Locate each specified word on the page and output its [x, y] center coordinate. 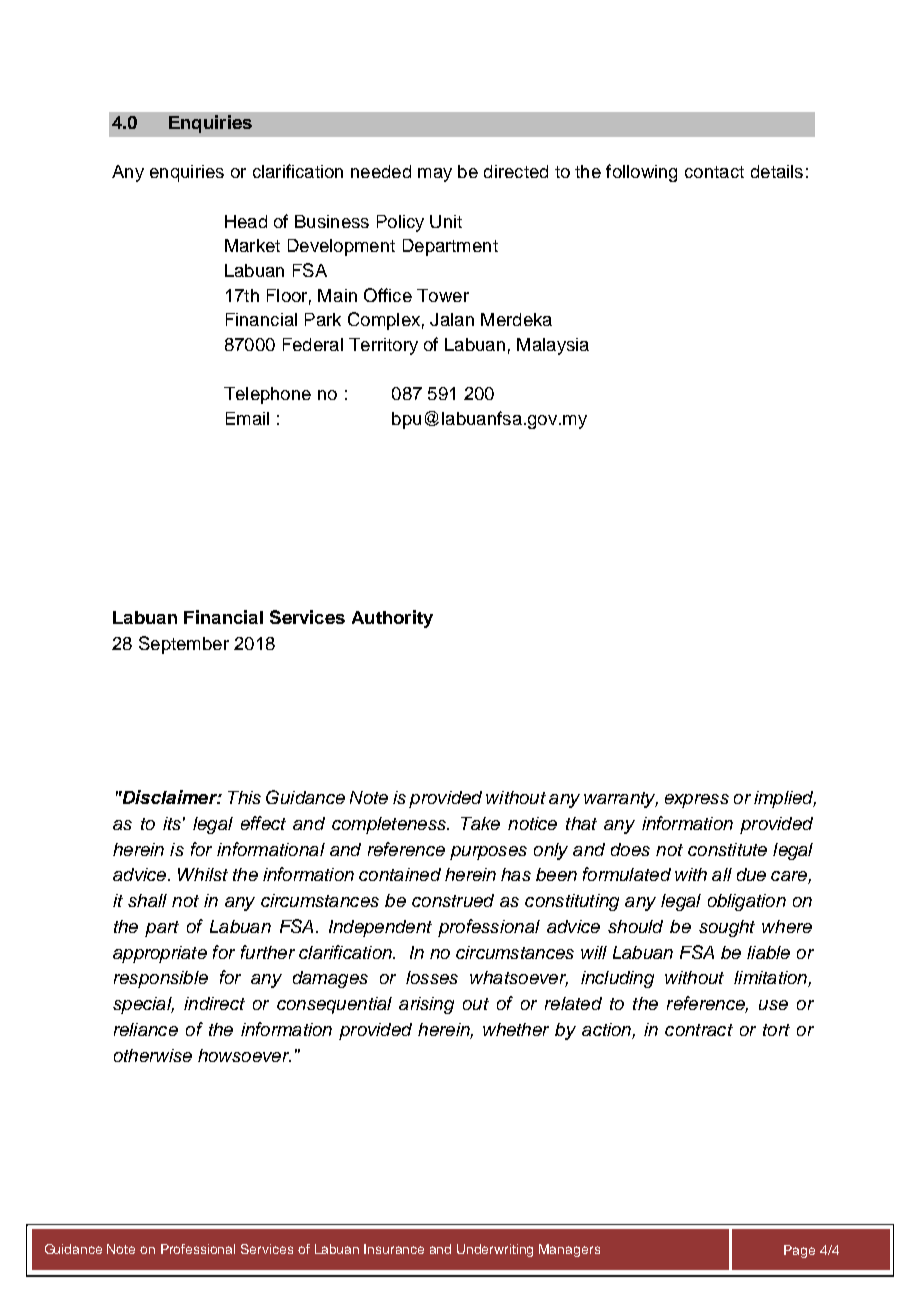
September [184, 645]
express [697, 801]
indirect [214, 1003]
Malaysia [553, 346]
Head [246, 221]
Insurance [394, 1249]
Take [480, 823]
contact [714, 172]
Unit [446, 221]
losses [432, 977]
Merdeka [516, 319]
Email [247, 418]
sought [727, 928]
